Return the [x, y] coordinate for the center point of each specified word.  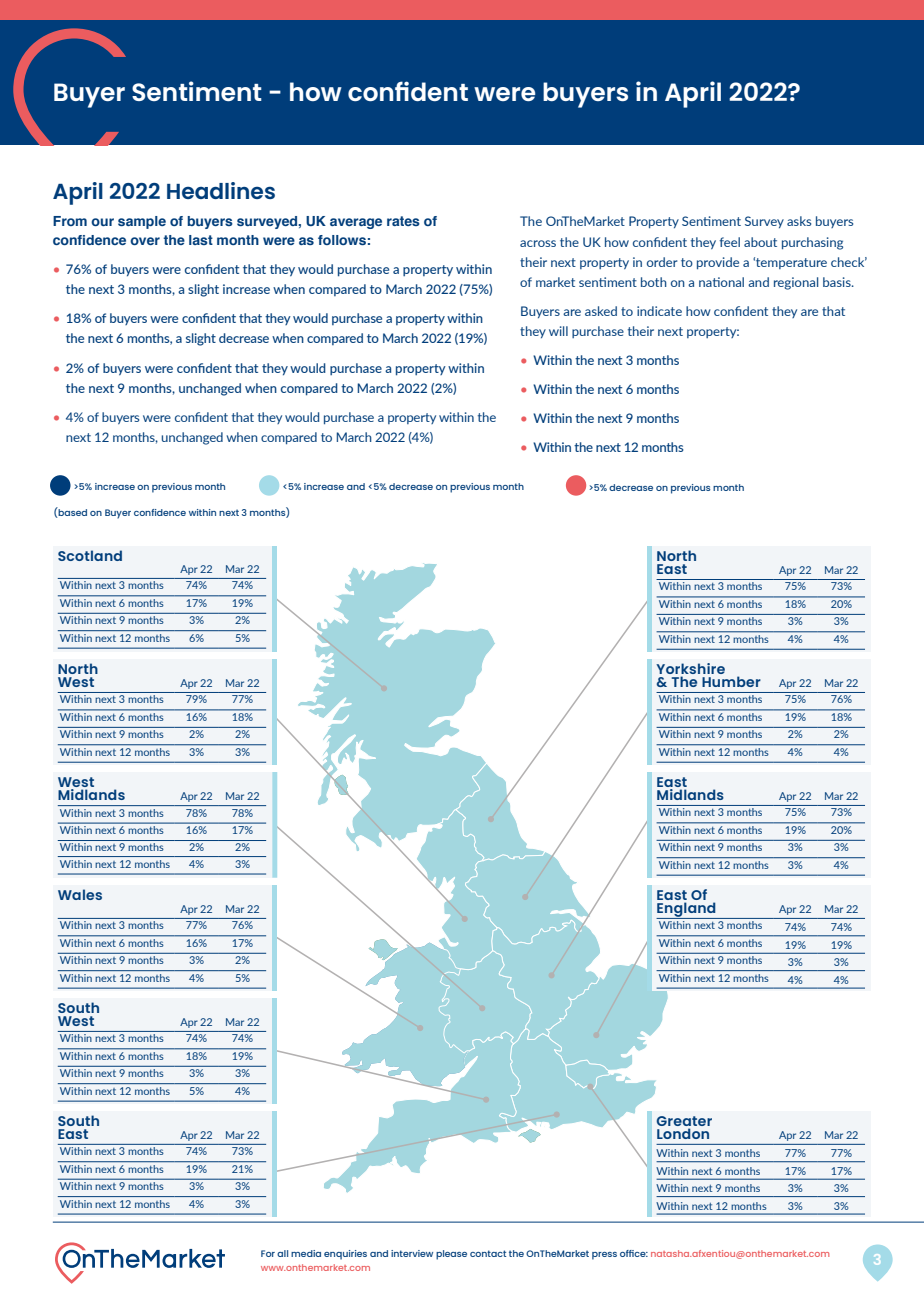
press [604, 1256]
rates [403, 221]
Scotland [90, 555]
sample [142, 222]
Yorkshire [690, 668]
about [760, 242]
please [451, 1255]
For [268, 1253]
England [687, 910]
